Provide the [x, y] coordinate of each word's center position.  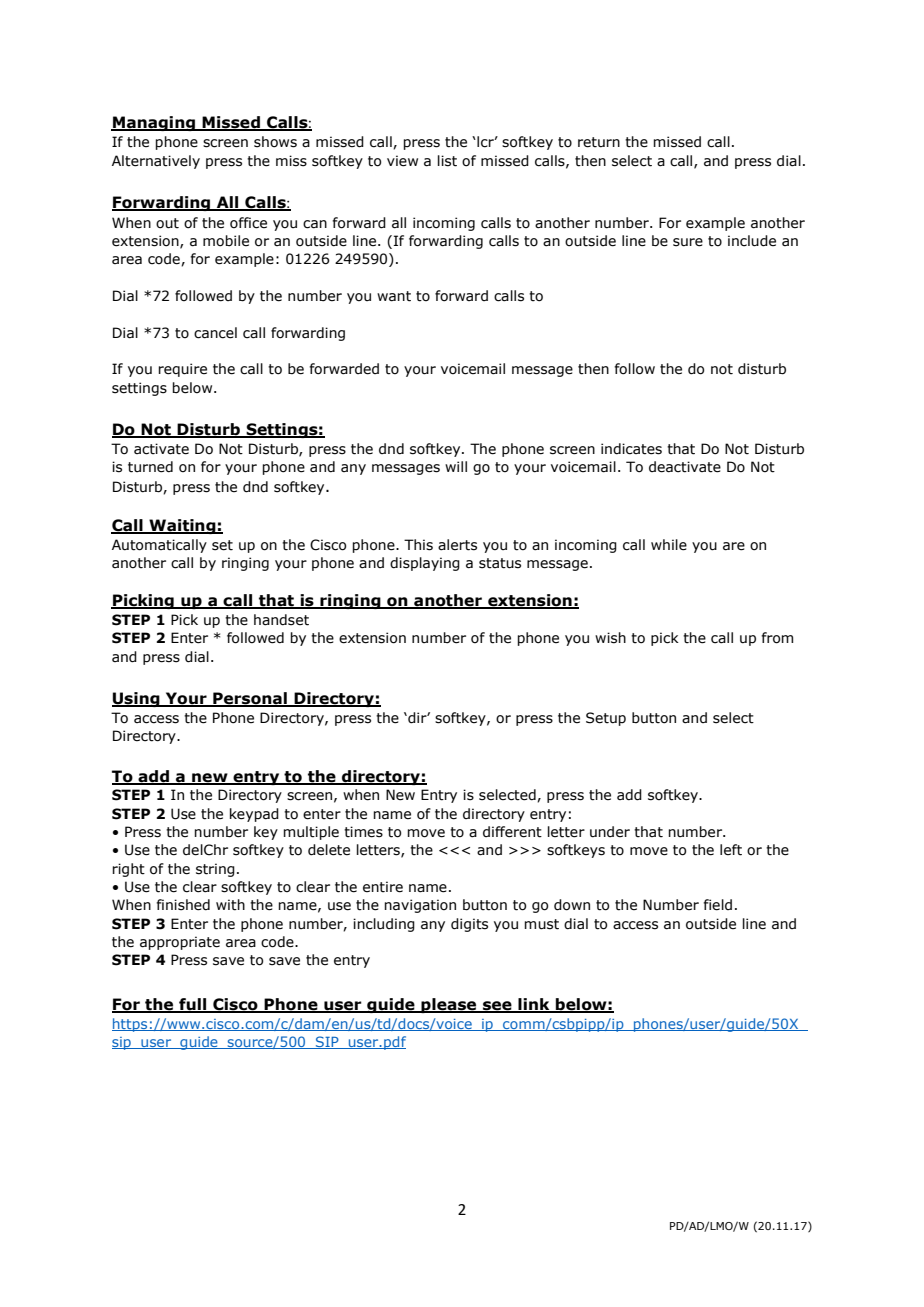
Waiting [182, 526]
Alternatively [156, 162]
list [447, 161]
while [669, 545]
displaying [425, 564]
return [599, 142]
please [449, 1005]
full [193, 1005]
